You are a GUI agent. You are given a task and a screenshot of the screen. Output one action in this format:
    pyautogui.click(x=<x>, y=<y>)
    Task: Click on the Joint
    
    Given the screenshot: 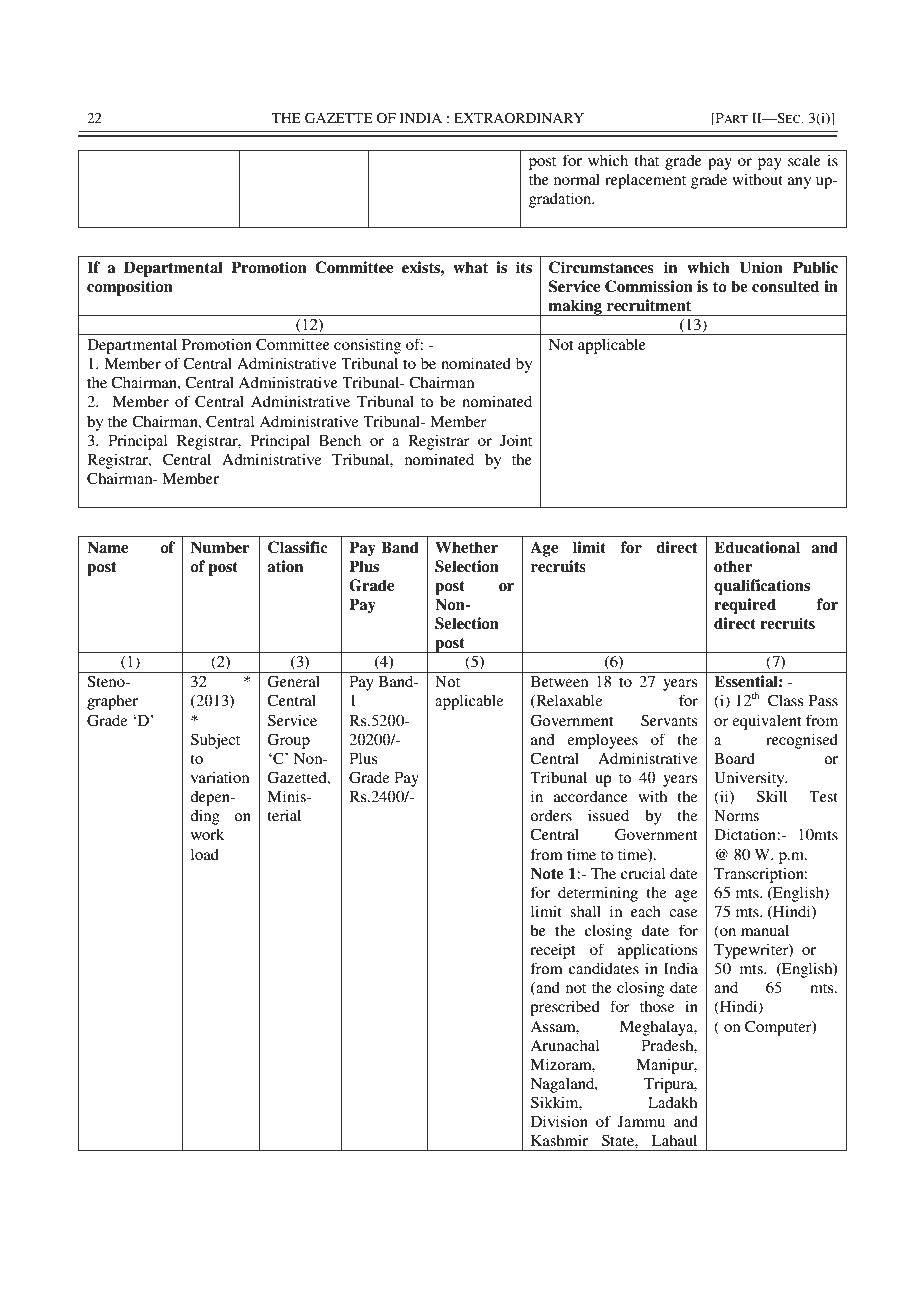 What is the action you would take?
    pyautogui.click(x=516, y=440)
